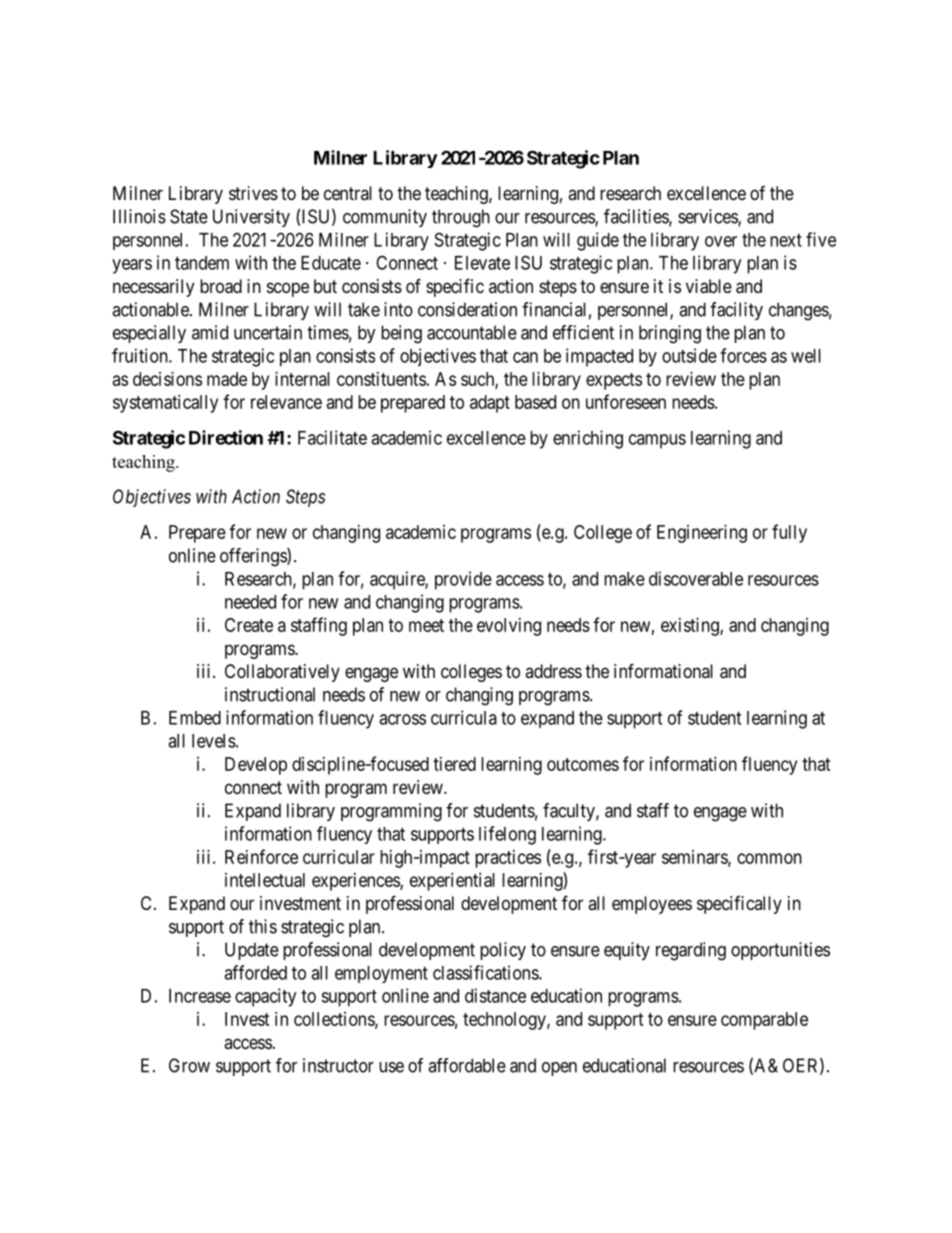 This document has width=952, height=1233. I want to click on Grow, so click(189, 1065).
